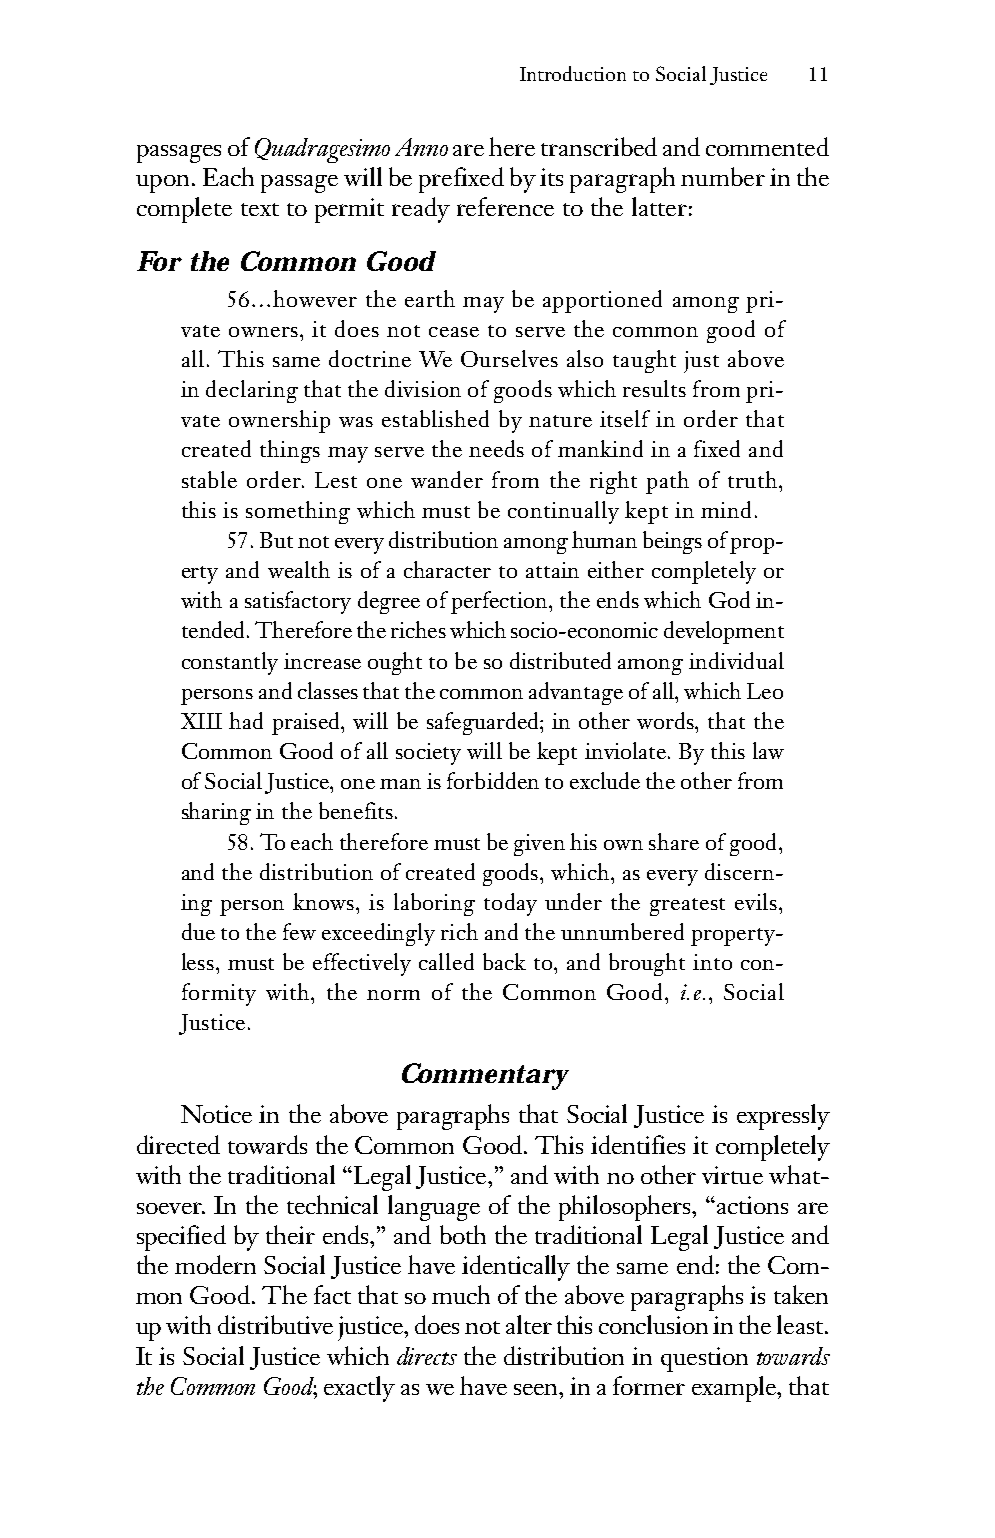 The image size is (995, 1538). What do you see at coordinates (216, 1114) in the screenshot?
I see `Notice` at bounding box center [216, 1114].
